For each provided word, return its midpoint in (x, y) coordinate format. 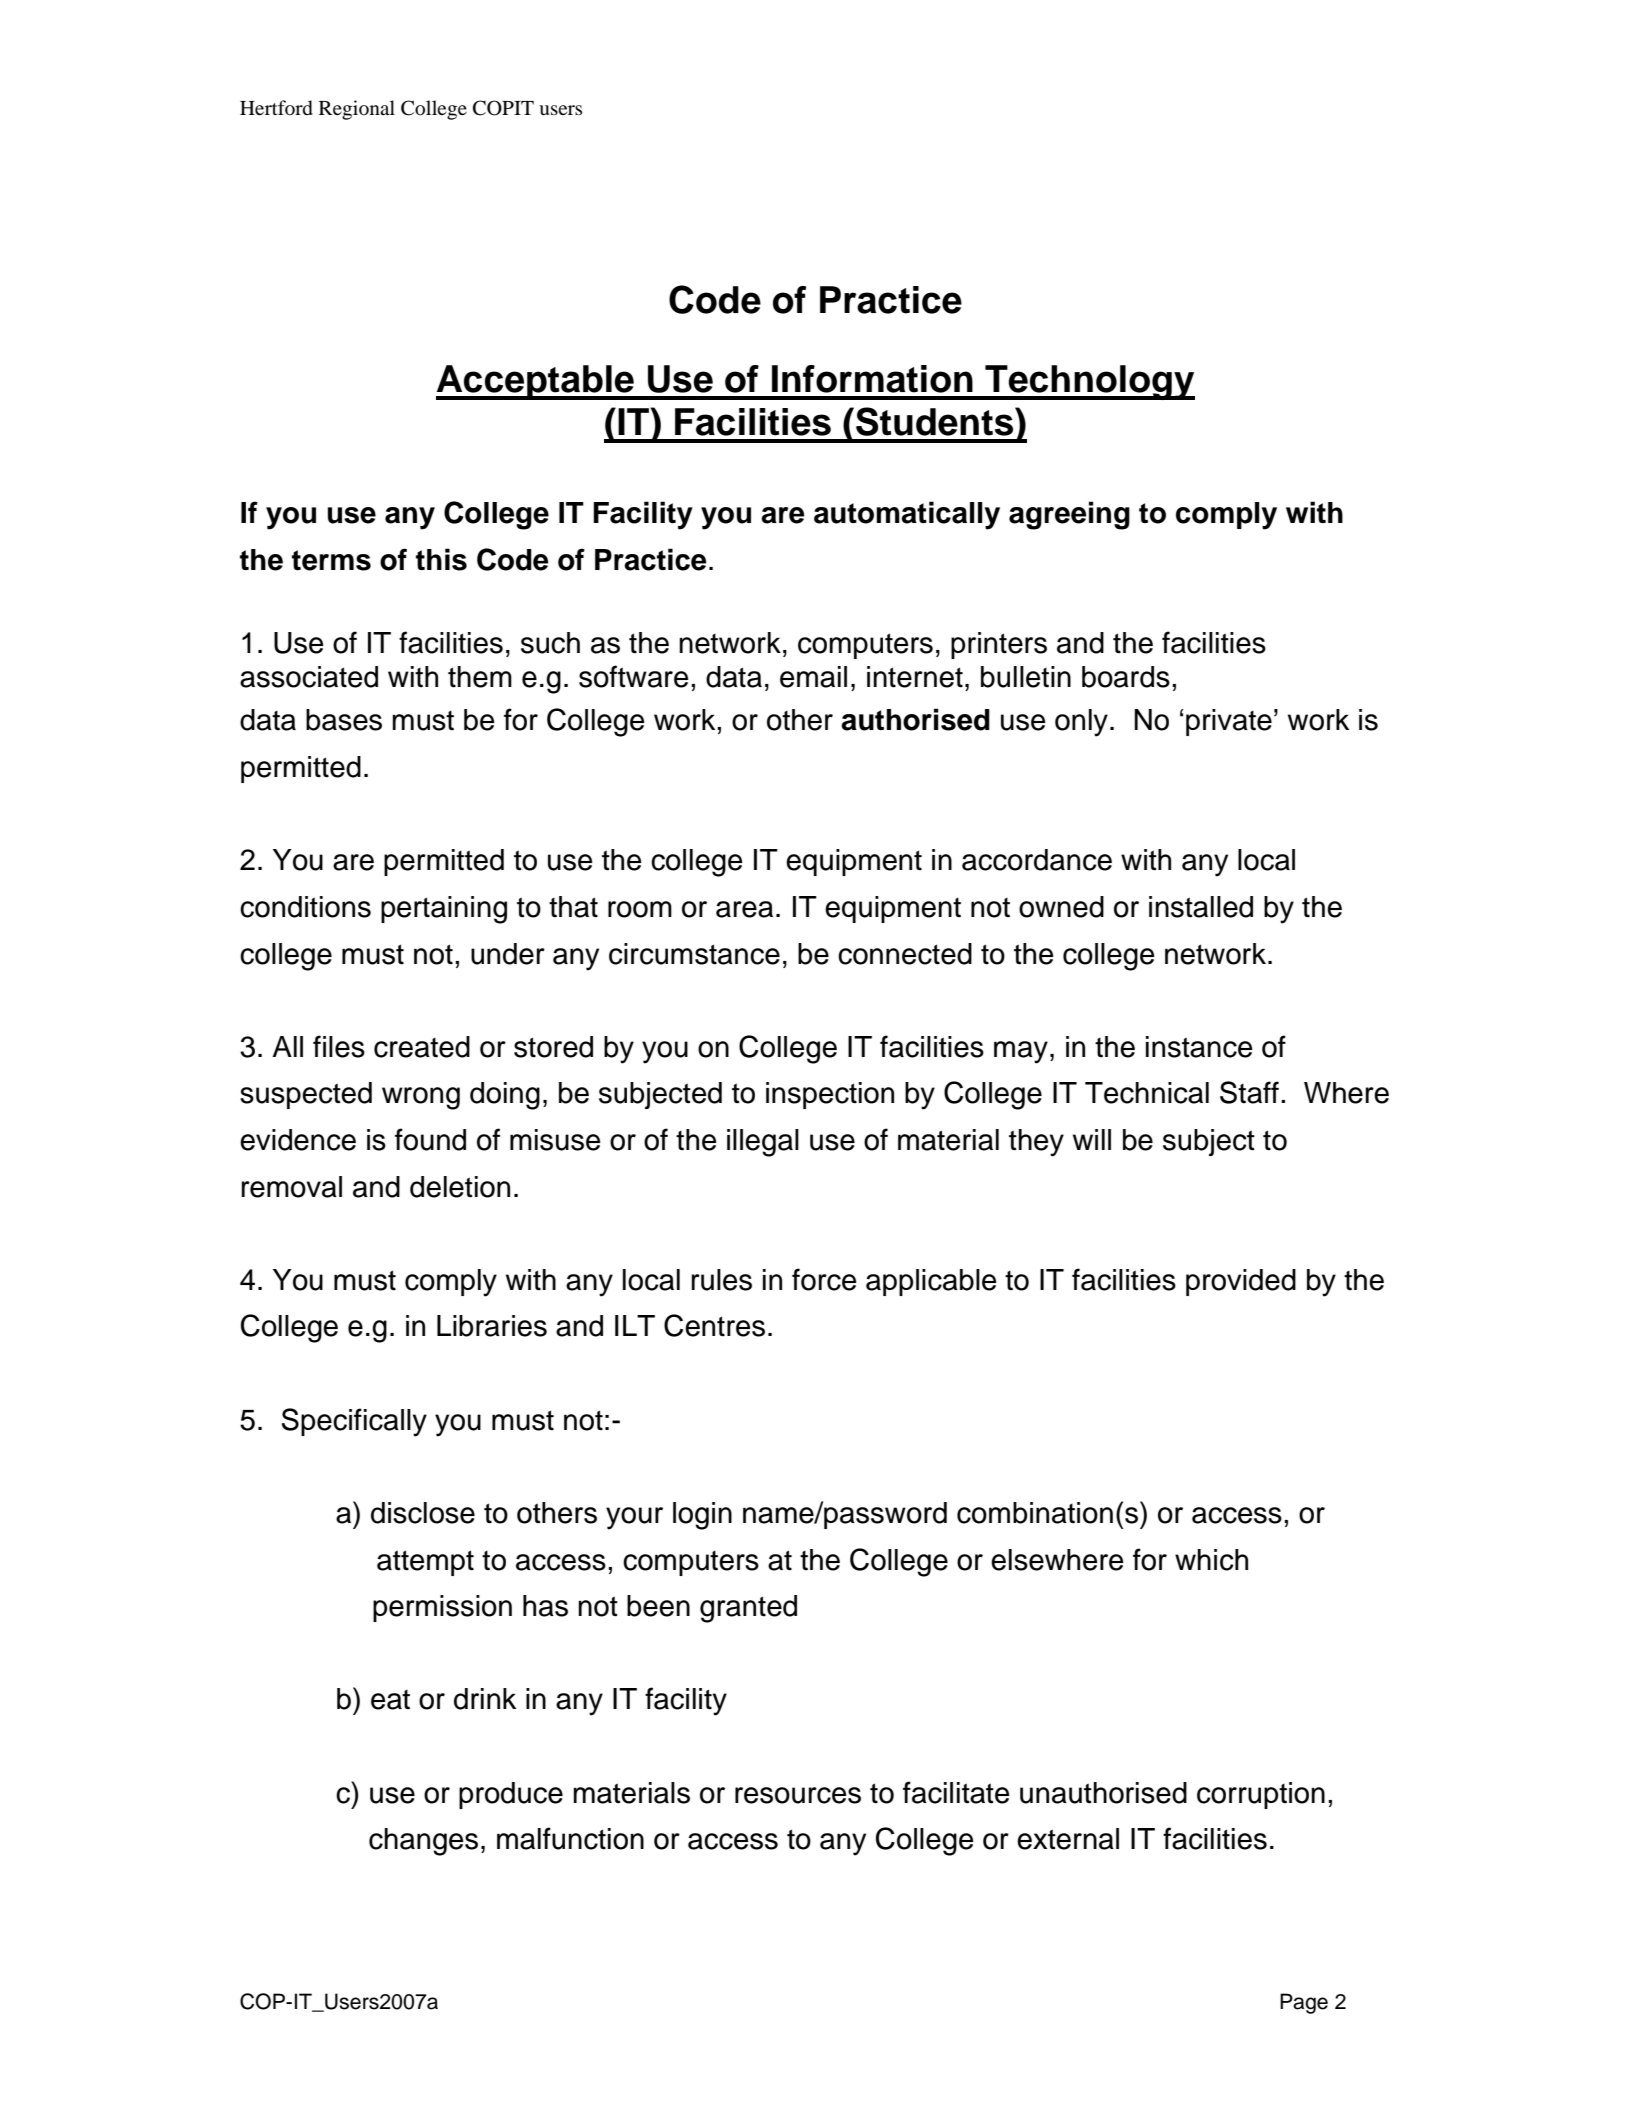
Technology (1089, 382)
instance (1199, 1047)
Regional (357, 110)
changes (423, 1842)
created (422, 1047)
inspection (830, 1095)
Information (872, 379)
